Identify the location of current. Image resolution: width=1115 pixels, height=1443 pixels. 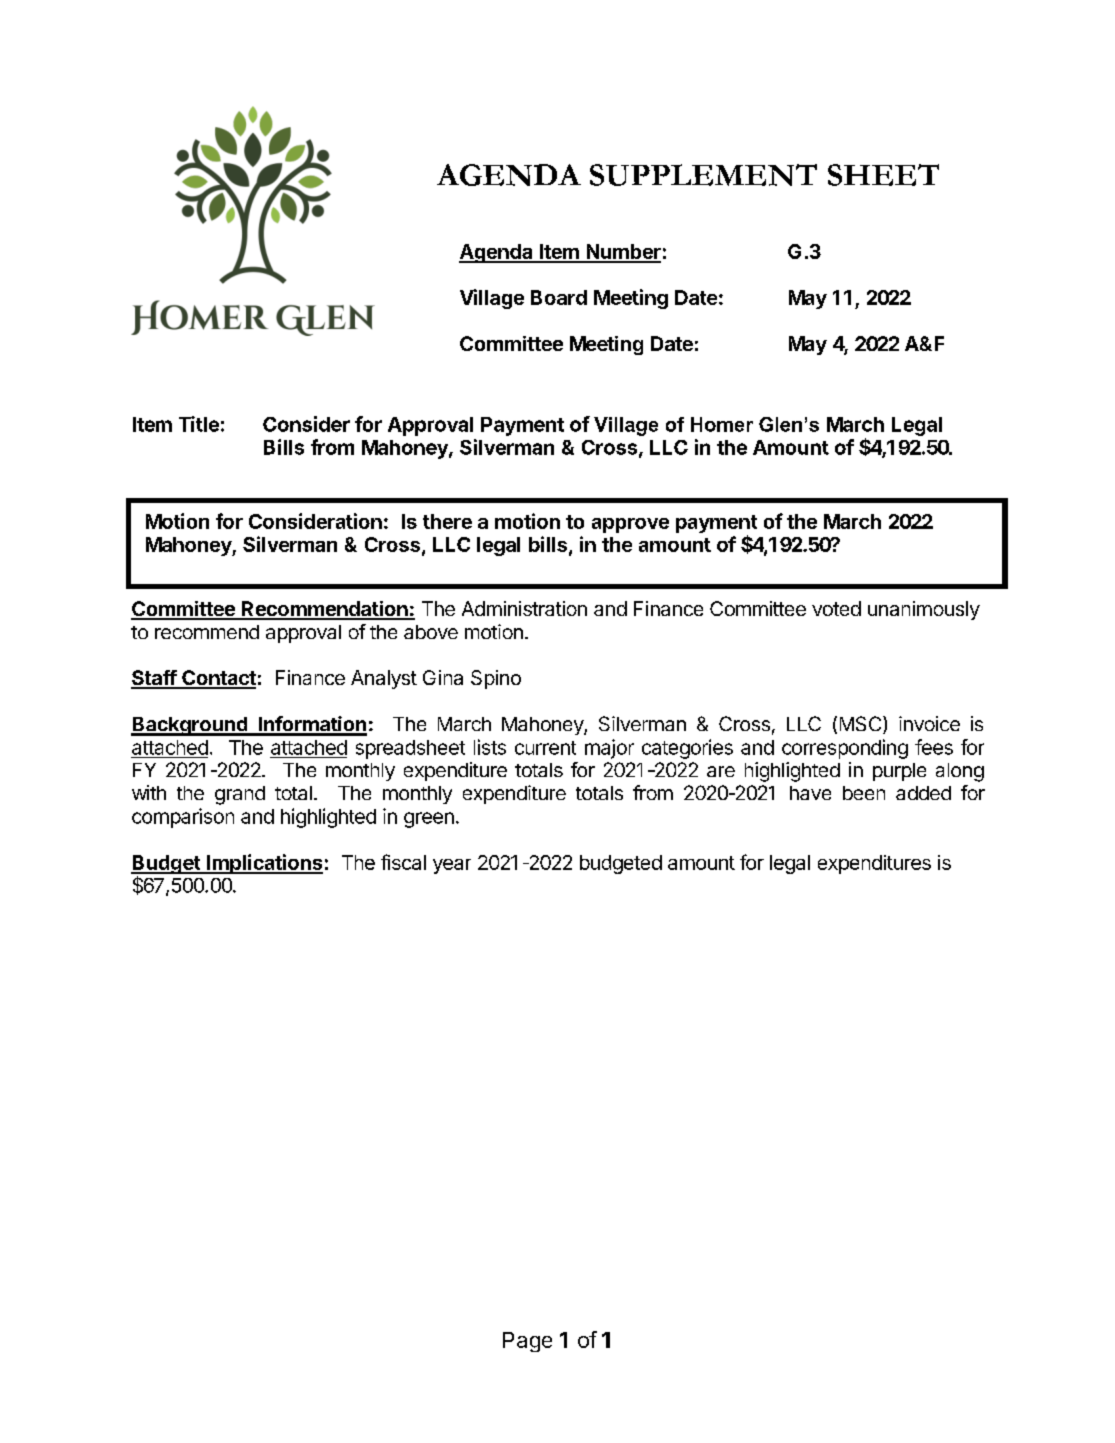
(545, 748).
